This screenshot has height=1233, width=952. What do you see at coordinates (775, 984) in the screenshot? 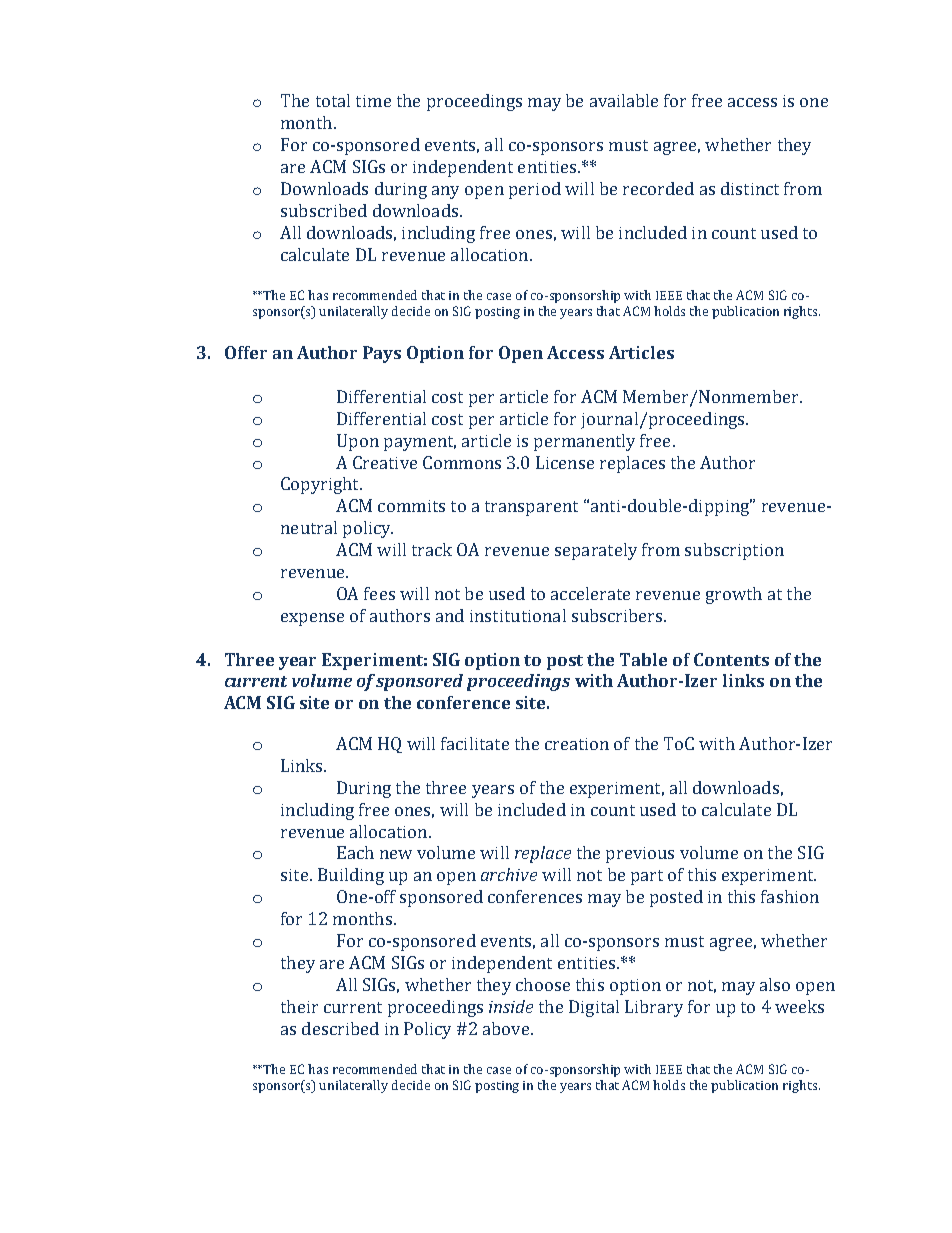
I see `also` at bounding box center [775, 984].
